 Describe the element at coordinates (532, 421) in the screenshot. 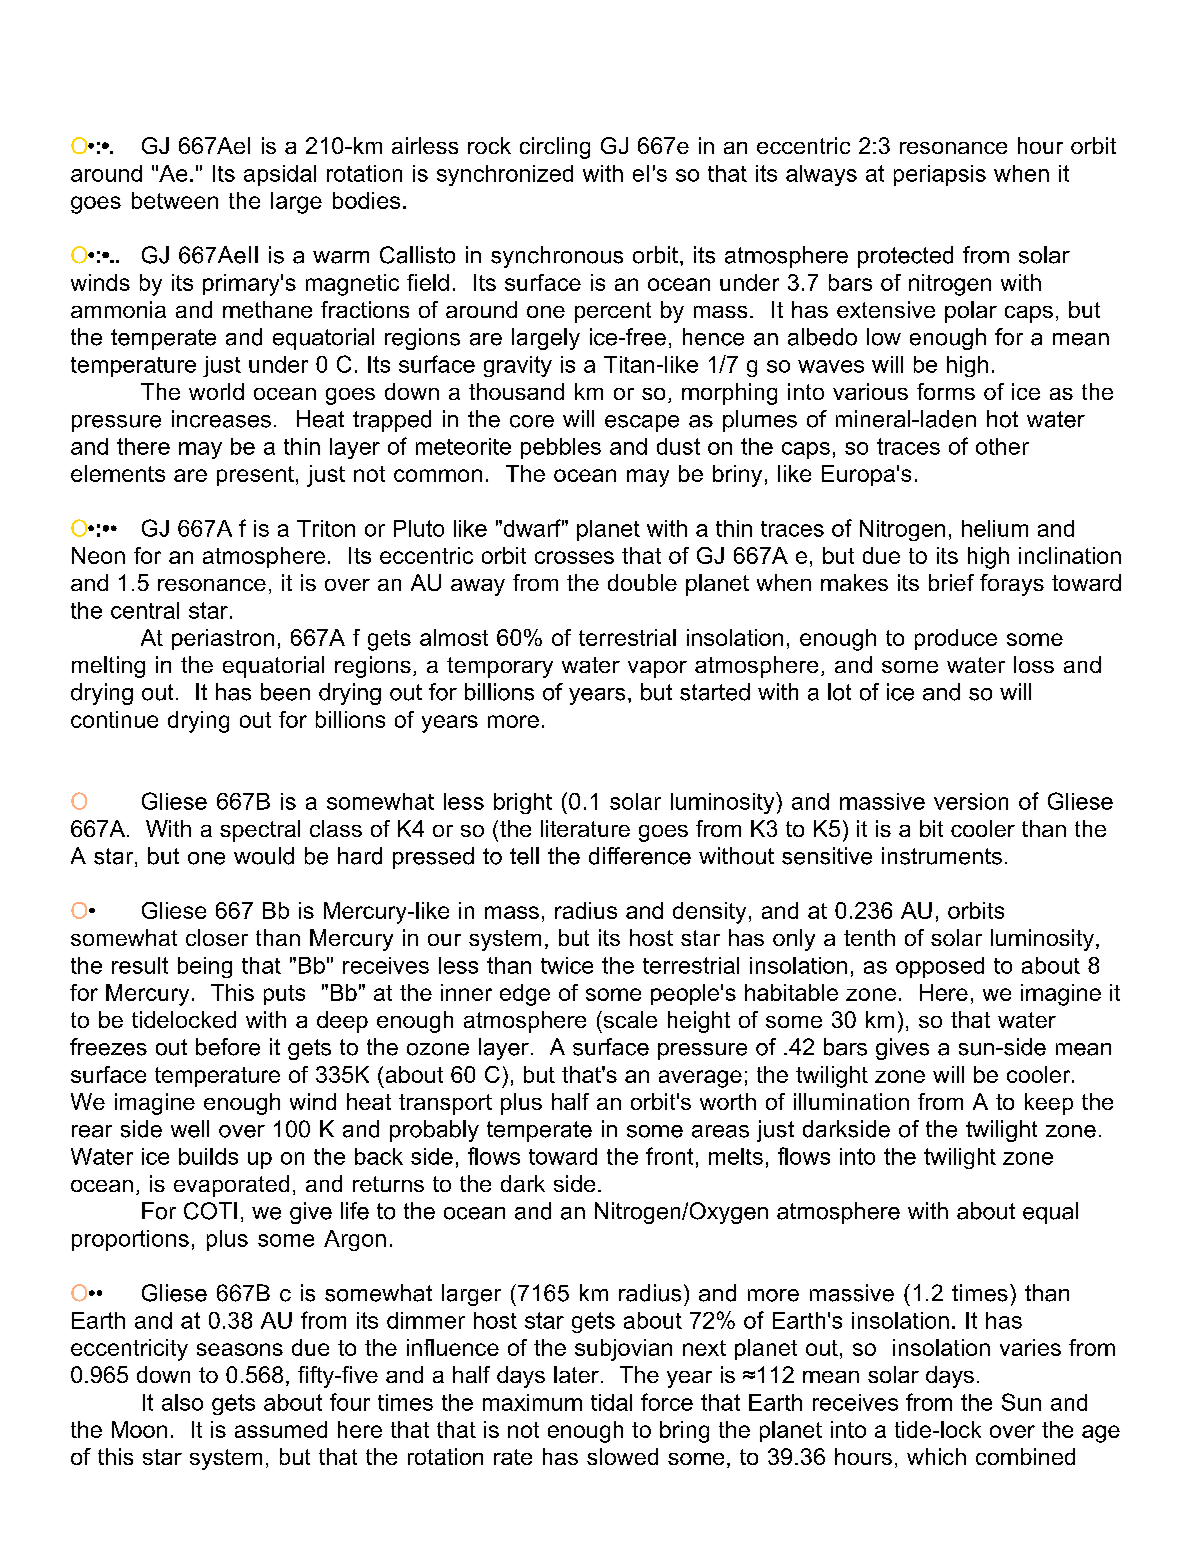

I see `core` at that location.
